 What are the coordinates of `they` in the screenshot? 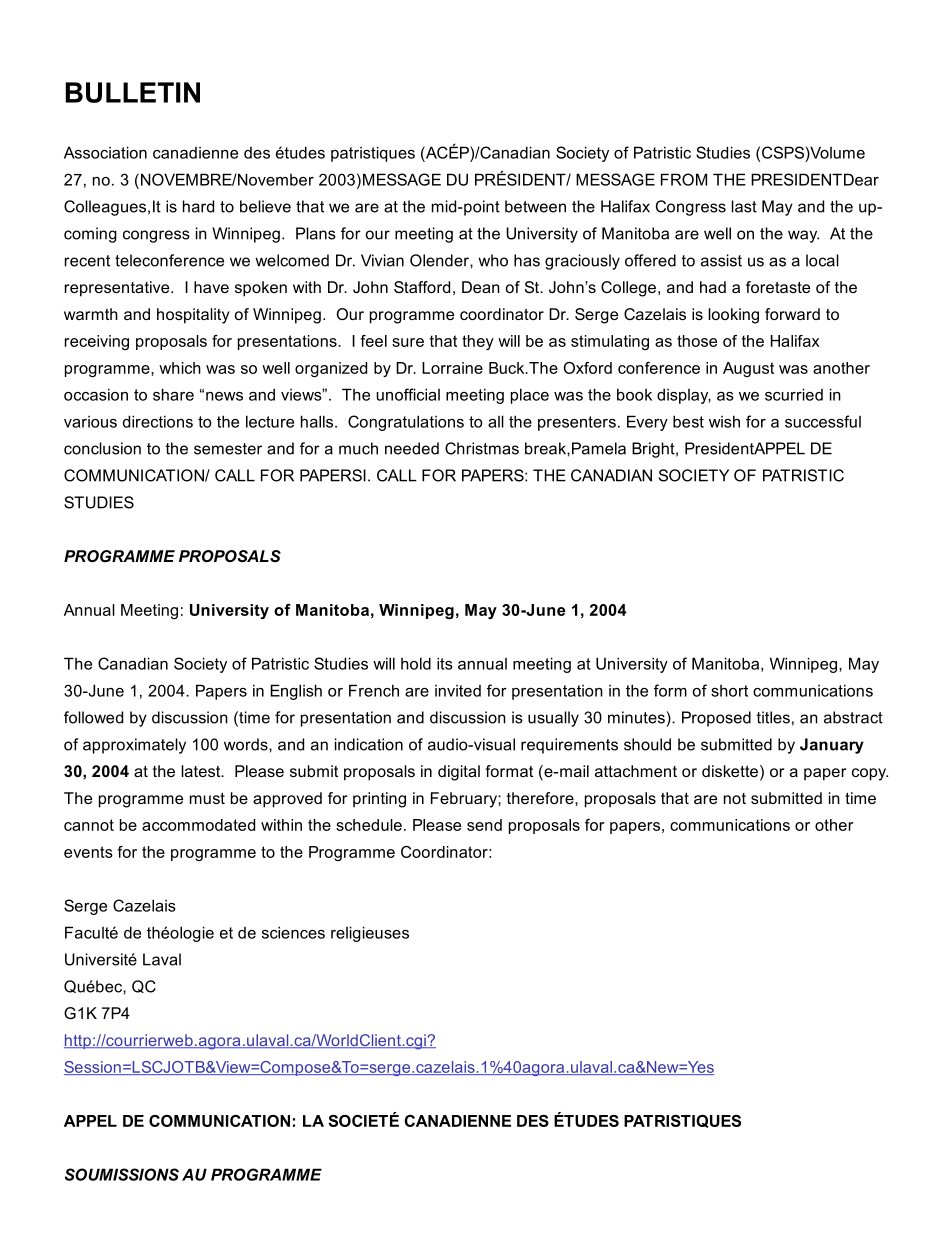 It's located at (478, 342).
